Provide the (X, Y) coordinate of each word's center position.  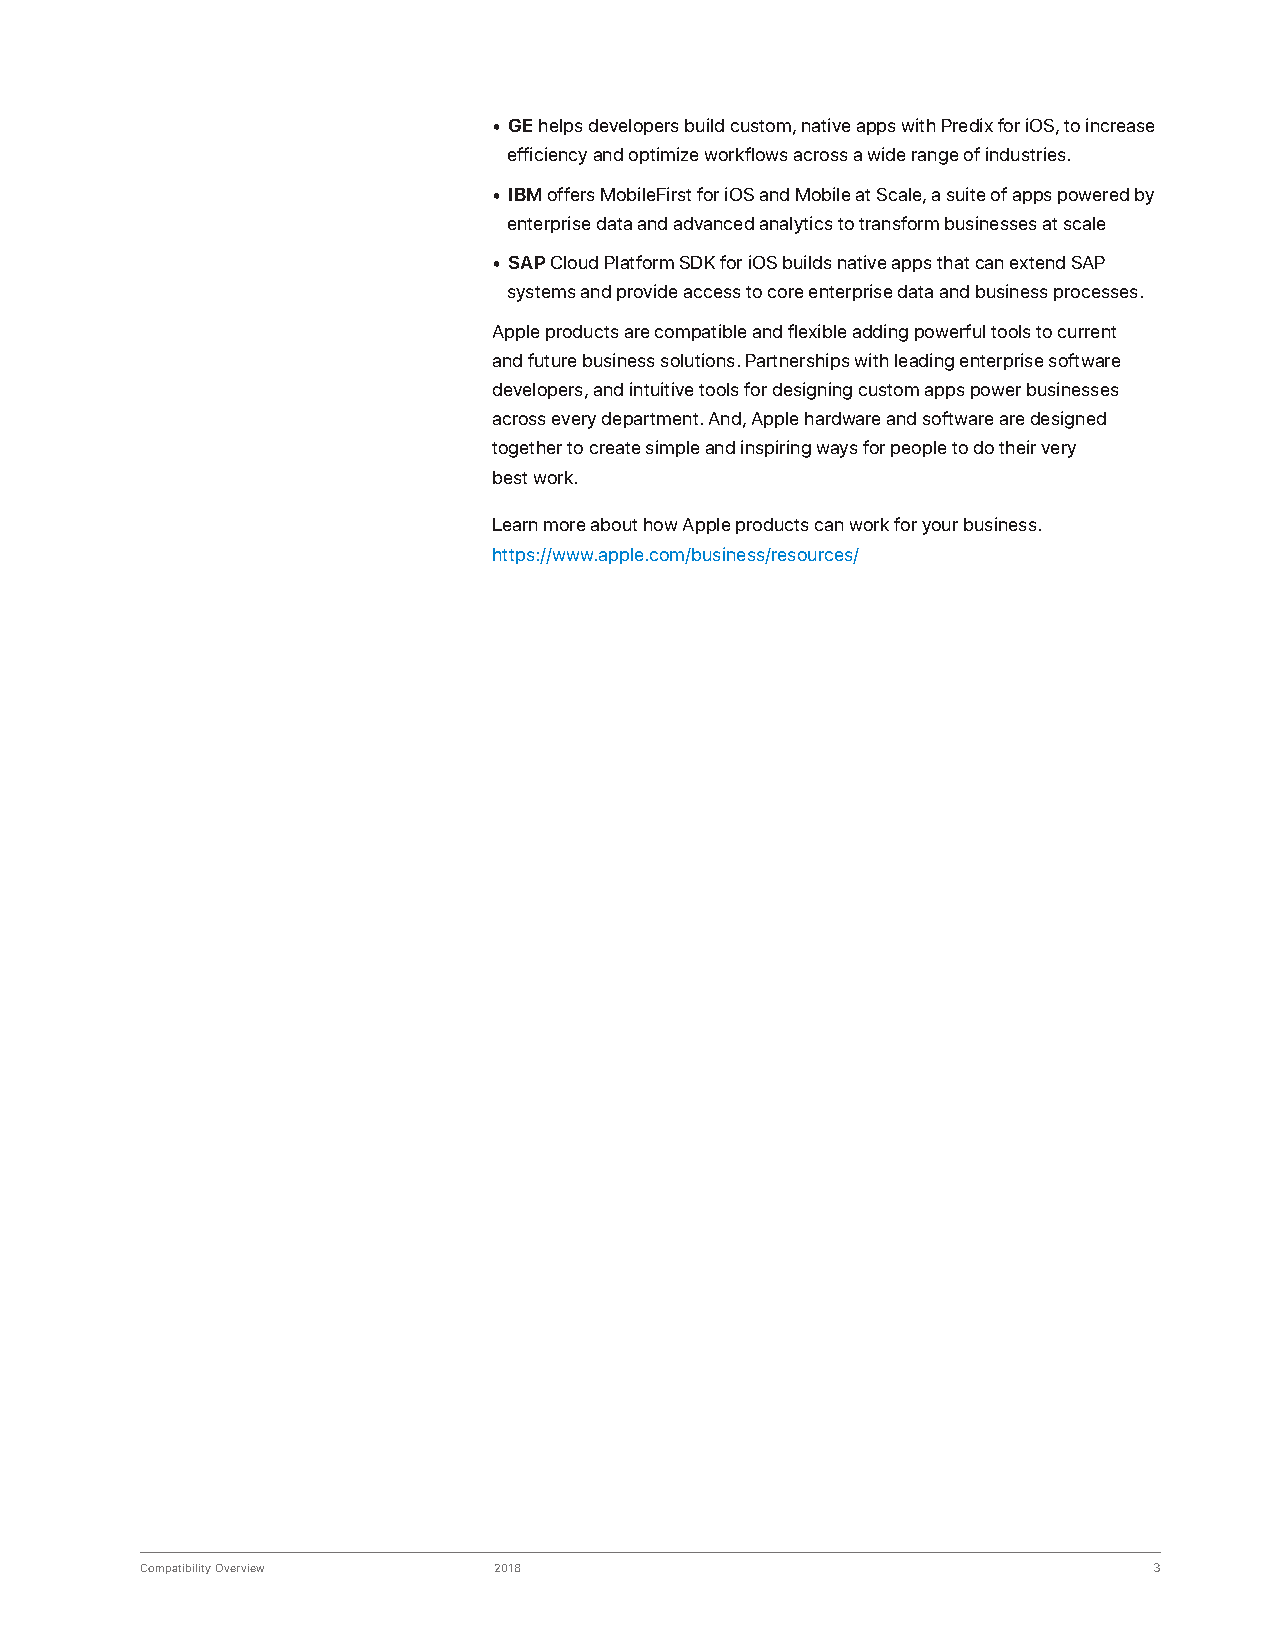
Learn (515, 524)
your (940, 528)
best (510, 477)
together (527, 449)
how (660, 524)
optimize (663, 155)
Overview (240, 1568)
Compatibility (176, 1569)
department (650, 420)
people (918, 449)
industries (1027, 154)
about (614, 524)
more (564, 526)
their (1017, 447)
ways (837, 451)
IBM (525, 194)
